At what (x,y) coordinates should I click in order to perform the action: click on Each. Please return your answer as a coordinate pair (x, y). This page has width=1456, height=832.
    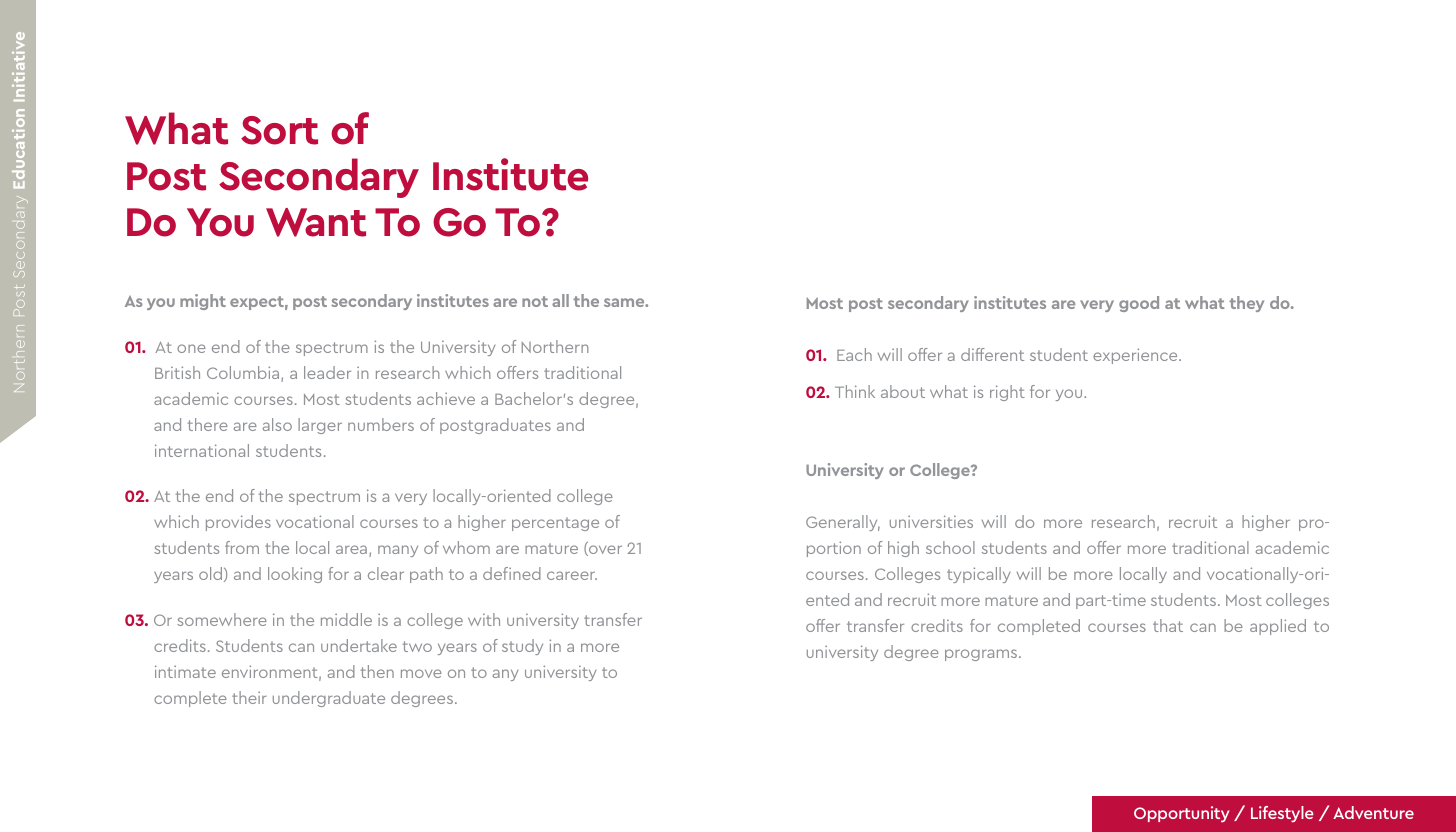
    Looking at the image, I should click on (854, 354).
